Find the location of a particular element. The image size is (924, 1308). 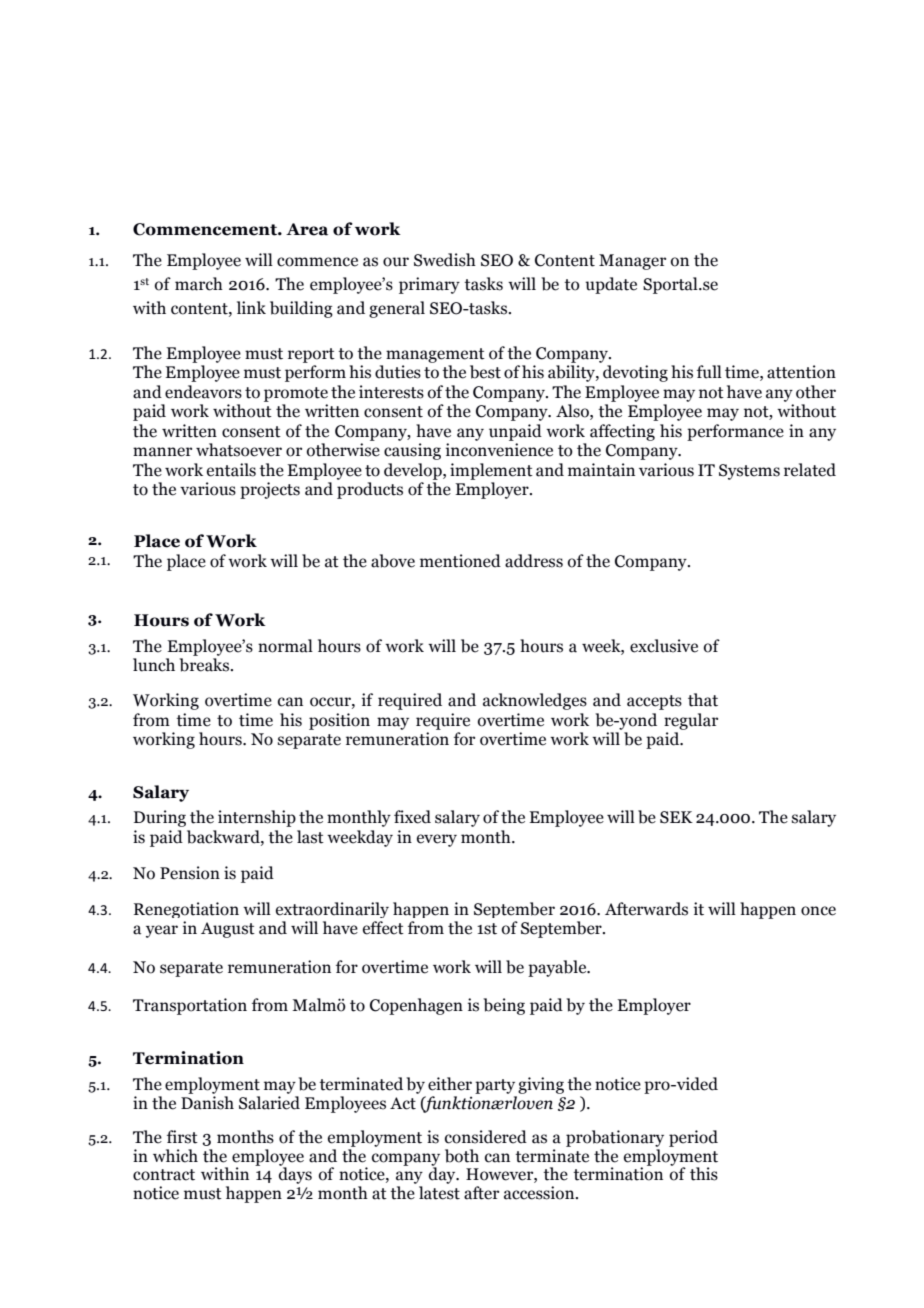

which is located at coordinates (175, 1156).
